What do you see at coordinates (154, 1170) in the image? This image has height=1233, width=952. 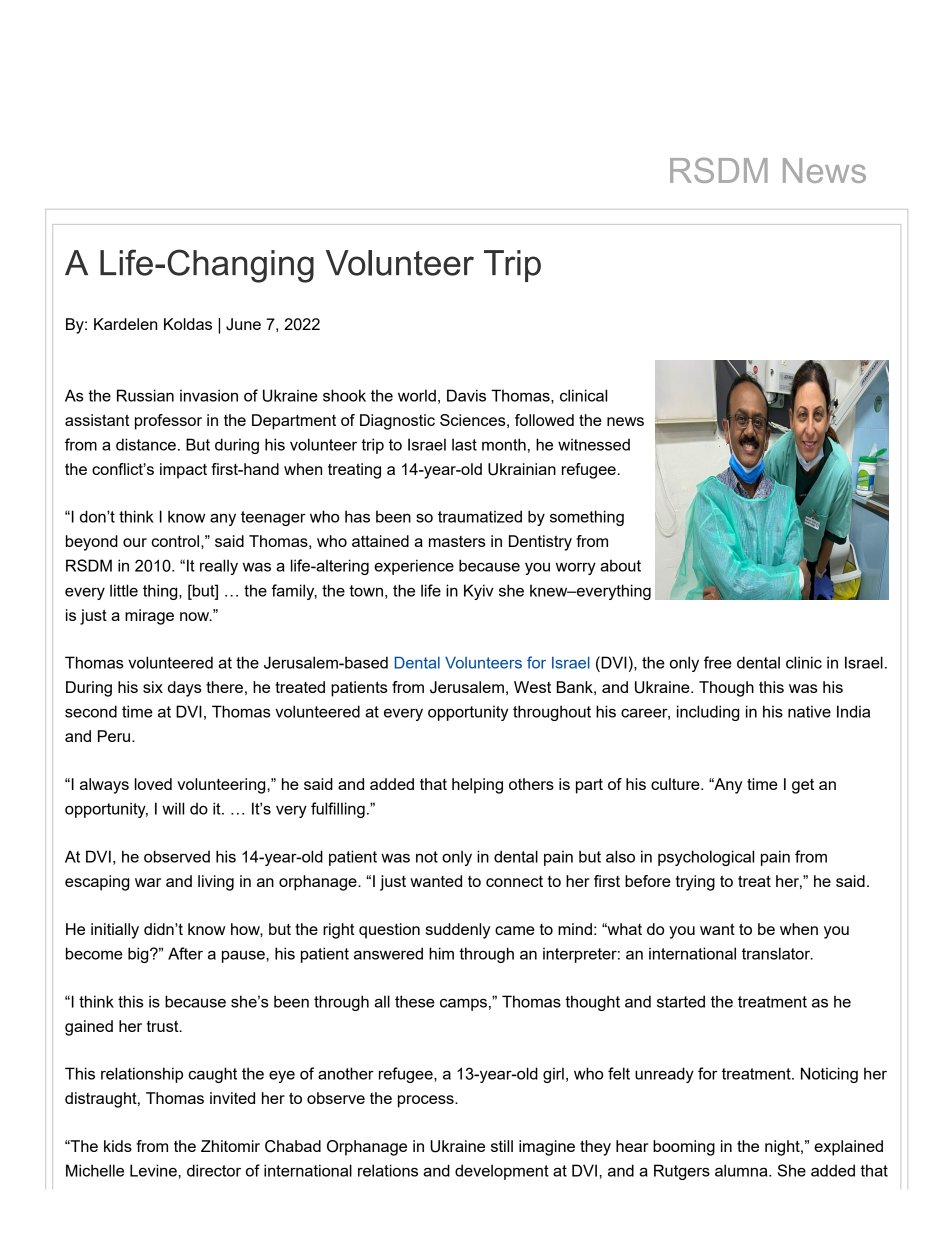 I see `Levine` at bounding box center [154, 1170].
